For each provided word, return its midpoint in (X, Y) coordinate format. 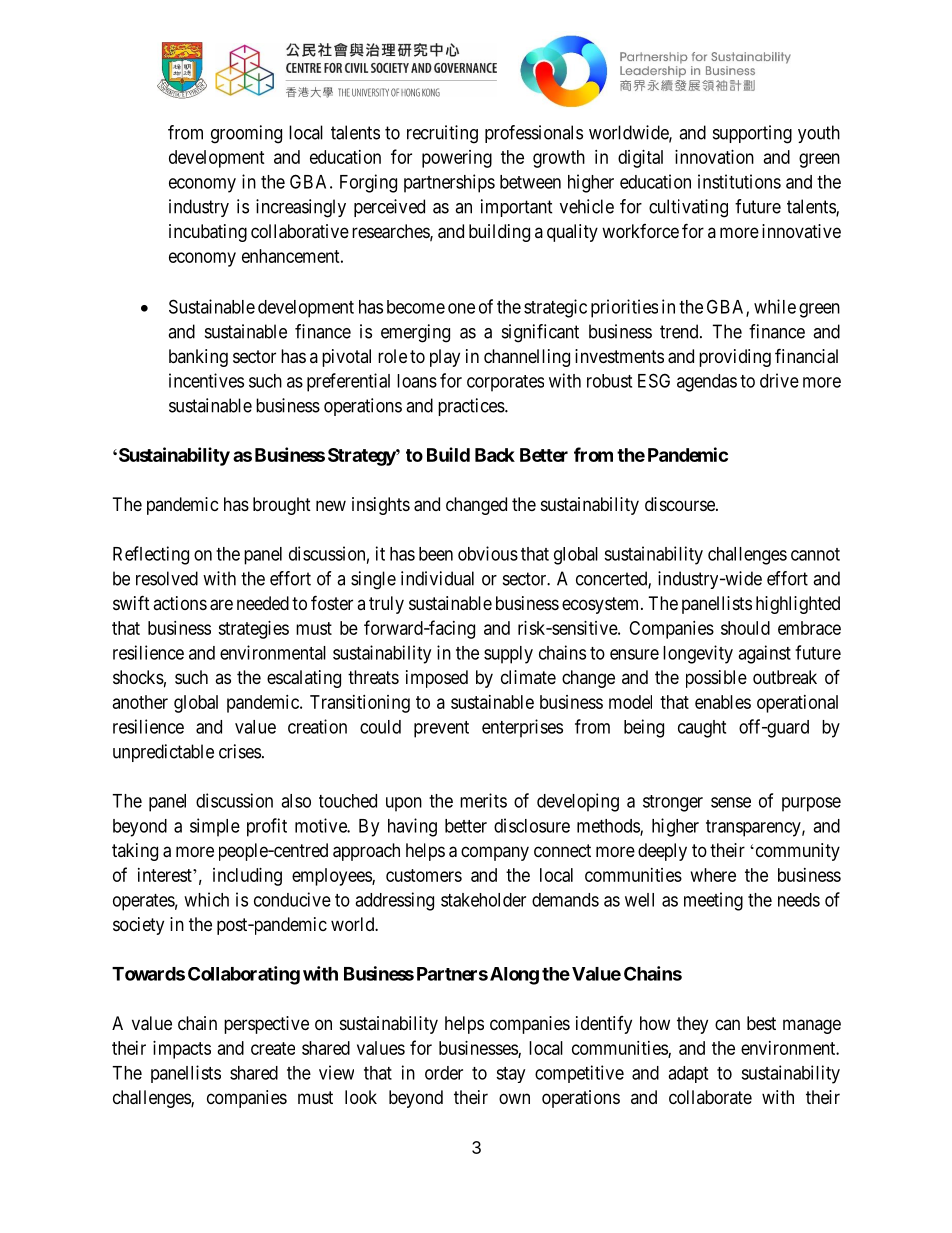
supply (508, 655)
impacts (182, 1050)
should (745, 628)
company (495, 853)
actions (180, 603)
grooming (246, 134)
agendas (707, 383)
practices (472, 407)
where (713, 875)
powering (457, 159)
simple (215, 827)
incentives (206, 380)
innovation (714, 157)
